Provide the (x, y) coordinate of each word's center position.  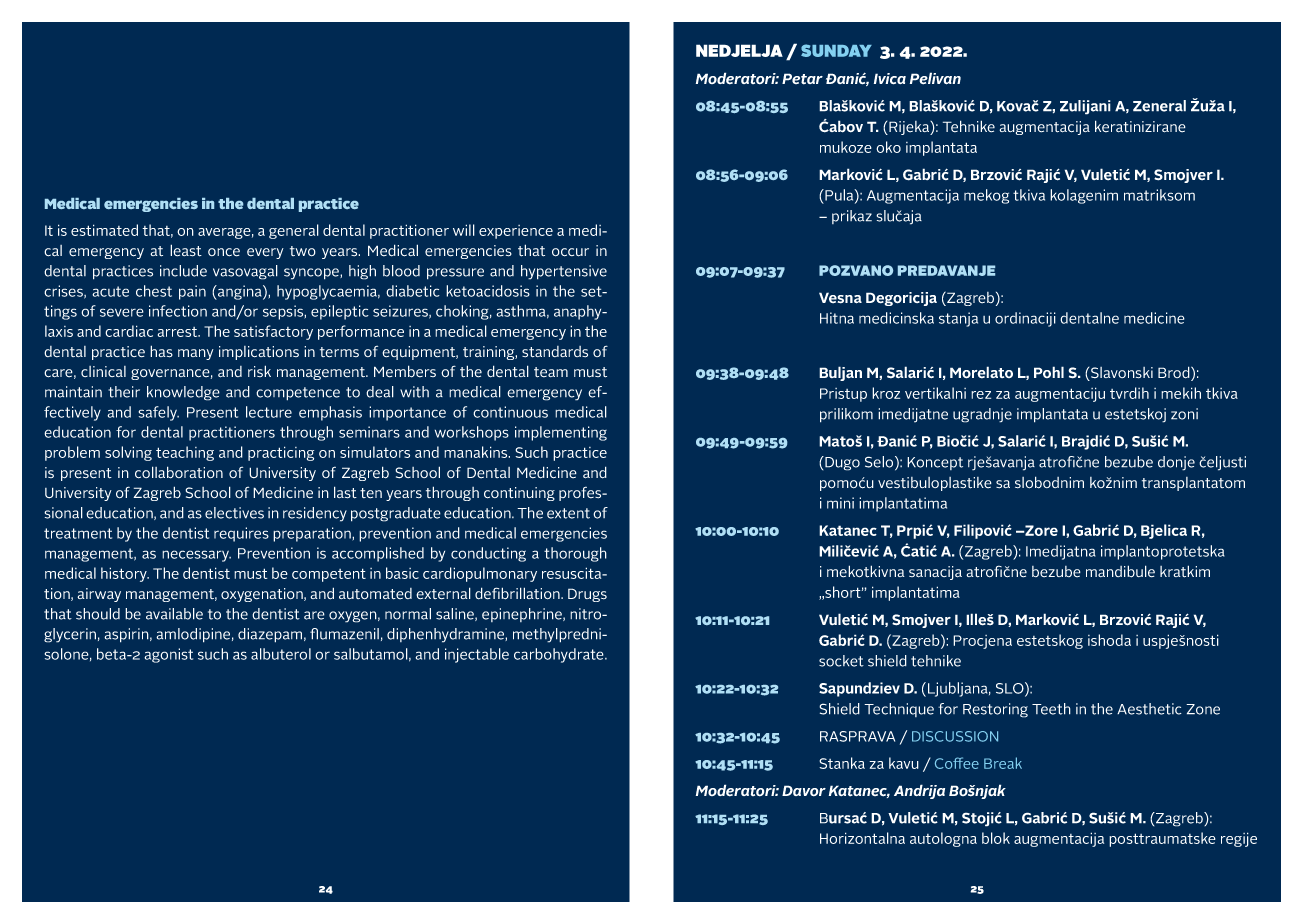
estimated (104, 230)
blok (996, 838)
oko (888, 147)
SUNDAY (836, 50)
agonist (168, 655)
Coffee (957, 763)
